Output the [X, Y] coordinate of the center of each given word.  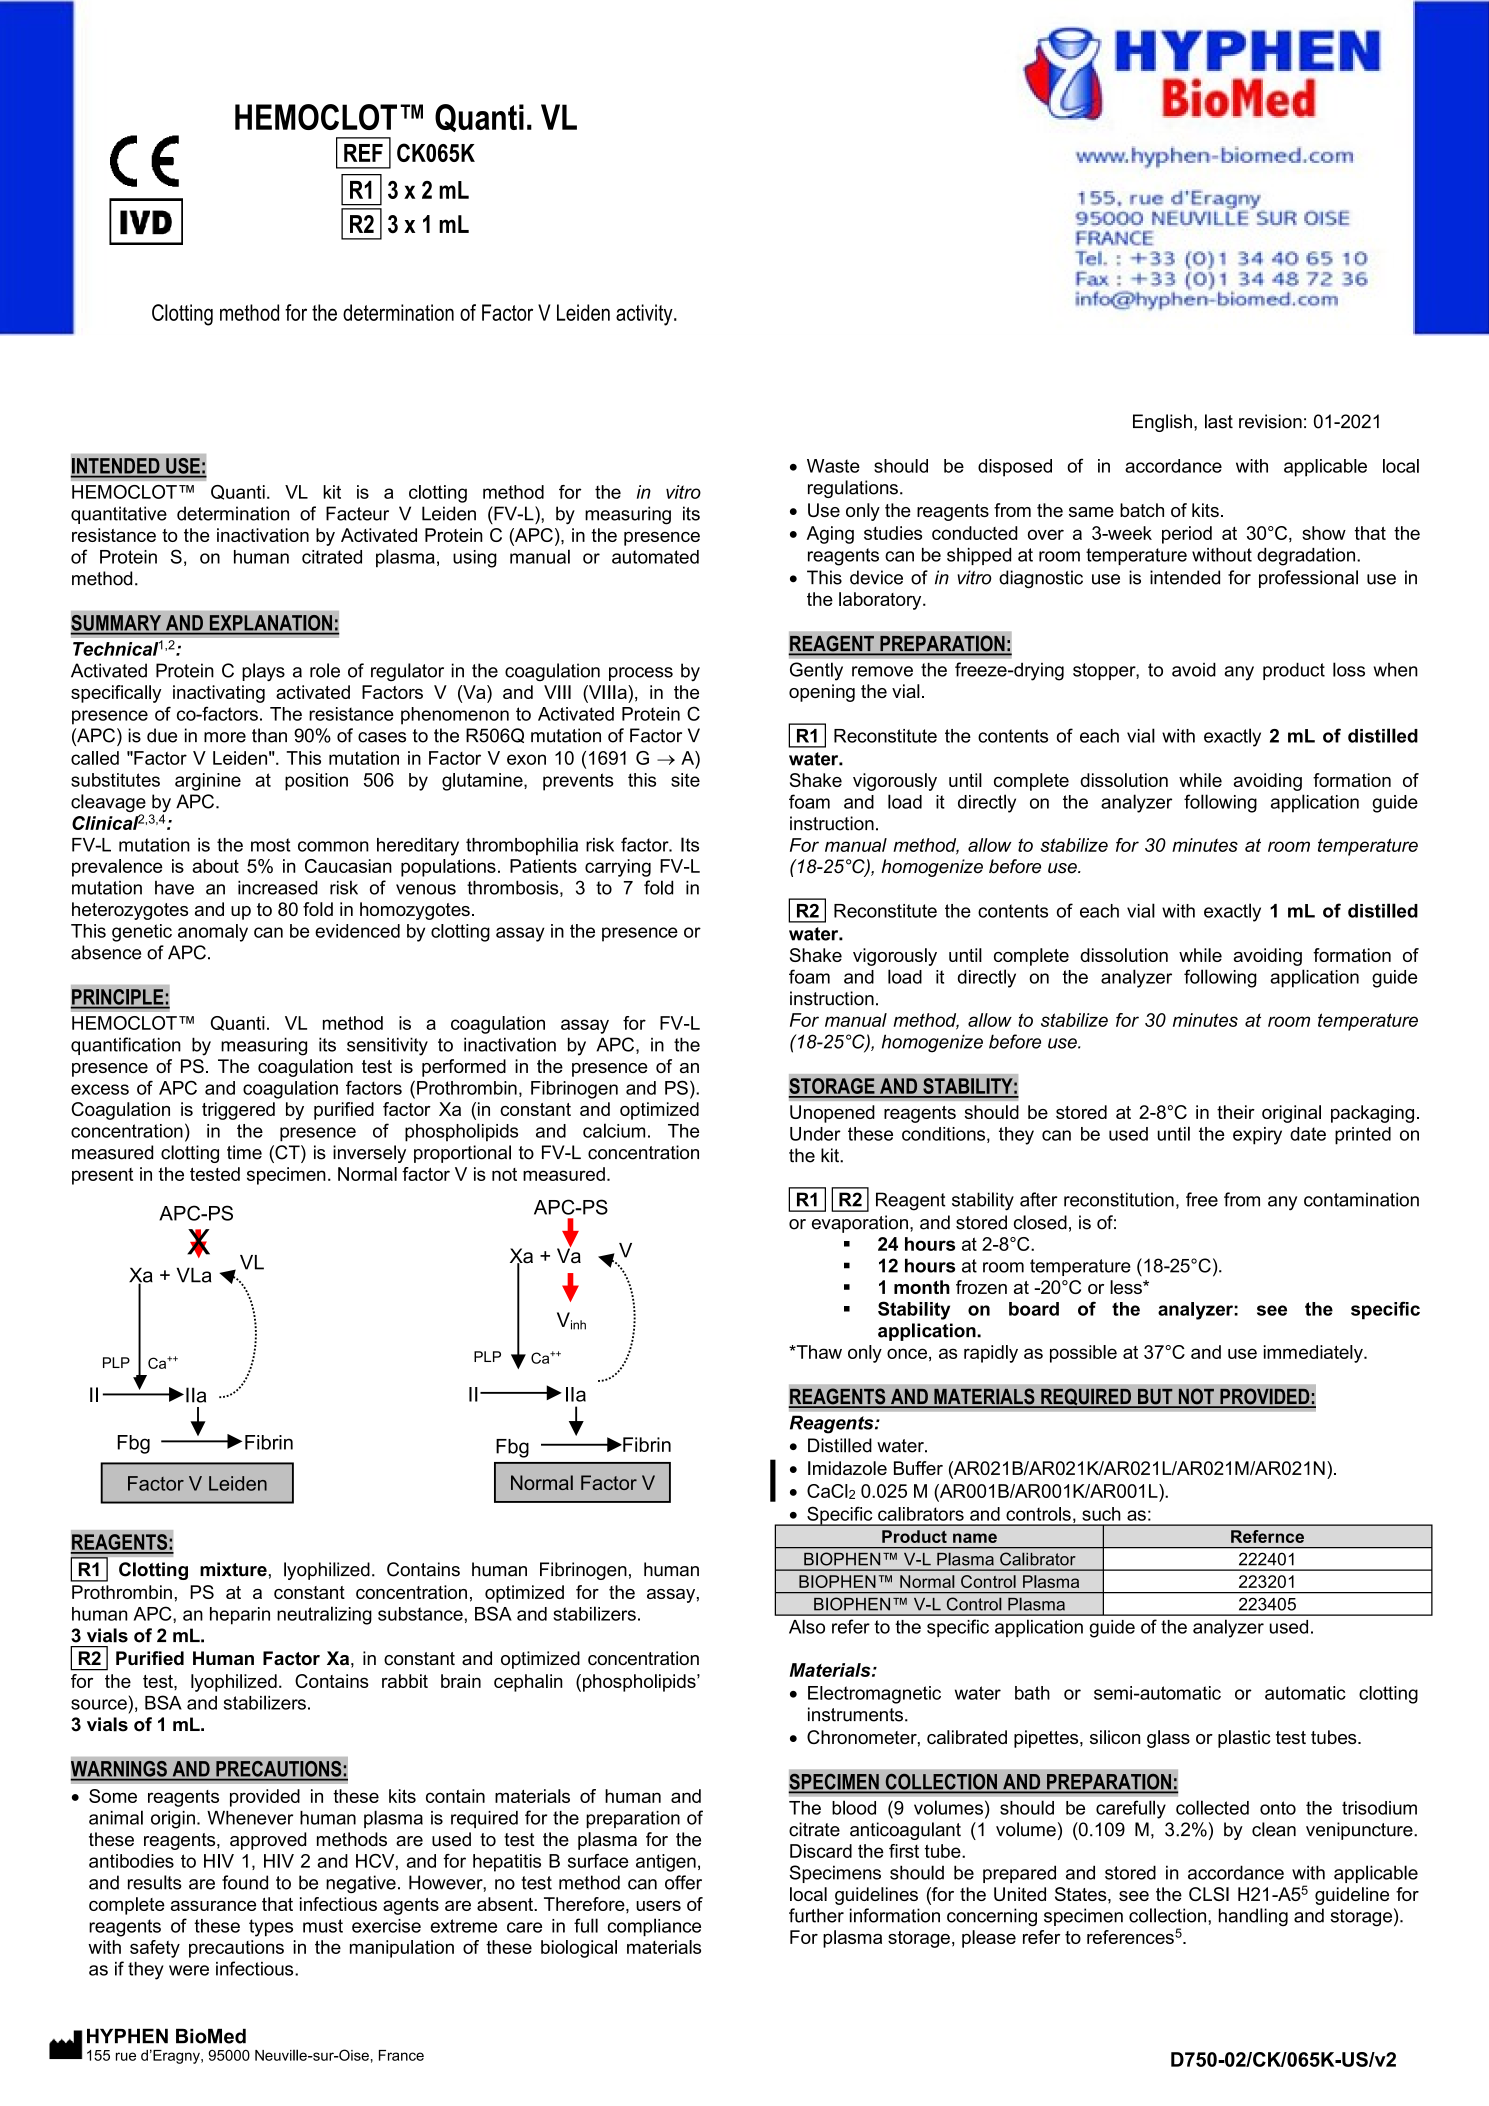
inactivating [219, 694]
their [1236, 1112]
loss [1349, 669]
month [922, 1287]
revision [1270, 421]
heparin [240, 1616]
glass [1168, 1739]
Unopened [832, 1114]
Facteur [357, 513]
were [189, 1970]
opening [822, 693]
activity [645, 315]
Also [807, 1626]
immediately [1314, 1354]
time [244, 1152]
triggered [238, 1111]
